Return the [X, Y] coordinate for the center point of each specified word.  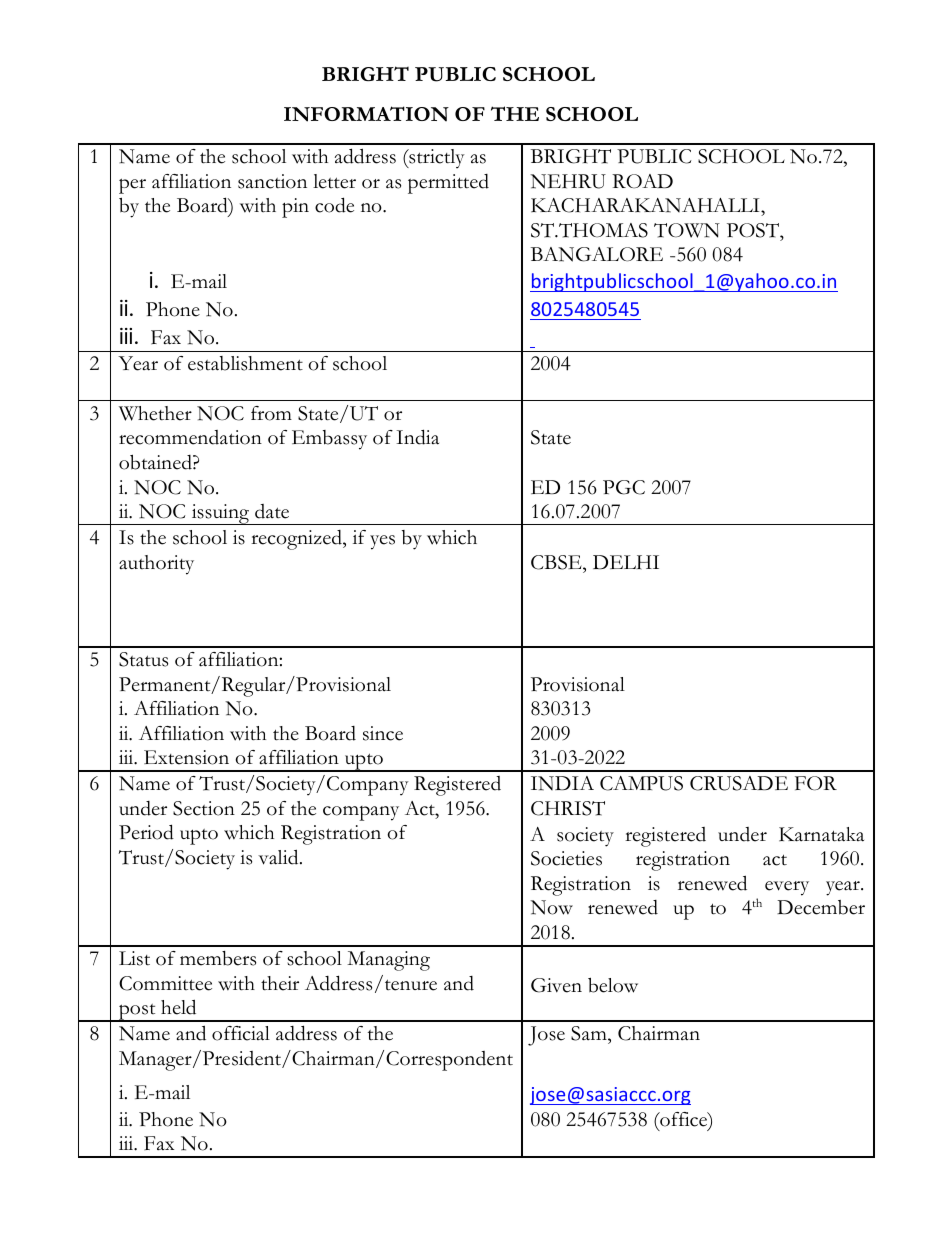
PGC [624, 487]
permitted [448, 184]
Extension [186, 757]
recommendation [190, 437]
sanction [272, 181]
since [383, 733]
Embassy [329, 440]
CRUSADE [739, 783]
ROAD [642, 181]
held [178, 1007]
